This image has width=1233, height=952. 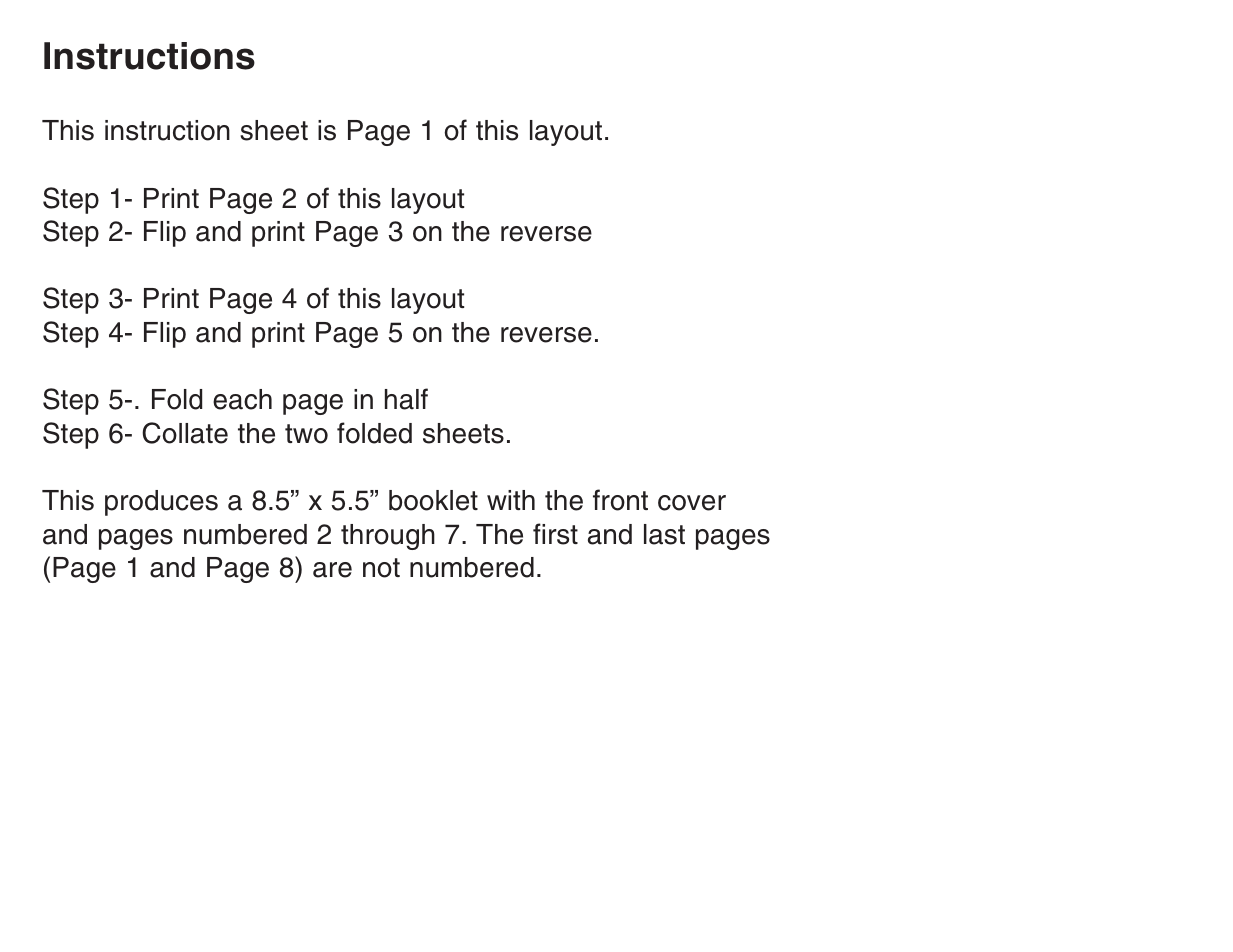 I want to click on booklet, so click(x=433, y=500).
